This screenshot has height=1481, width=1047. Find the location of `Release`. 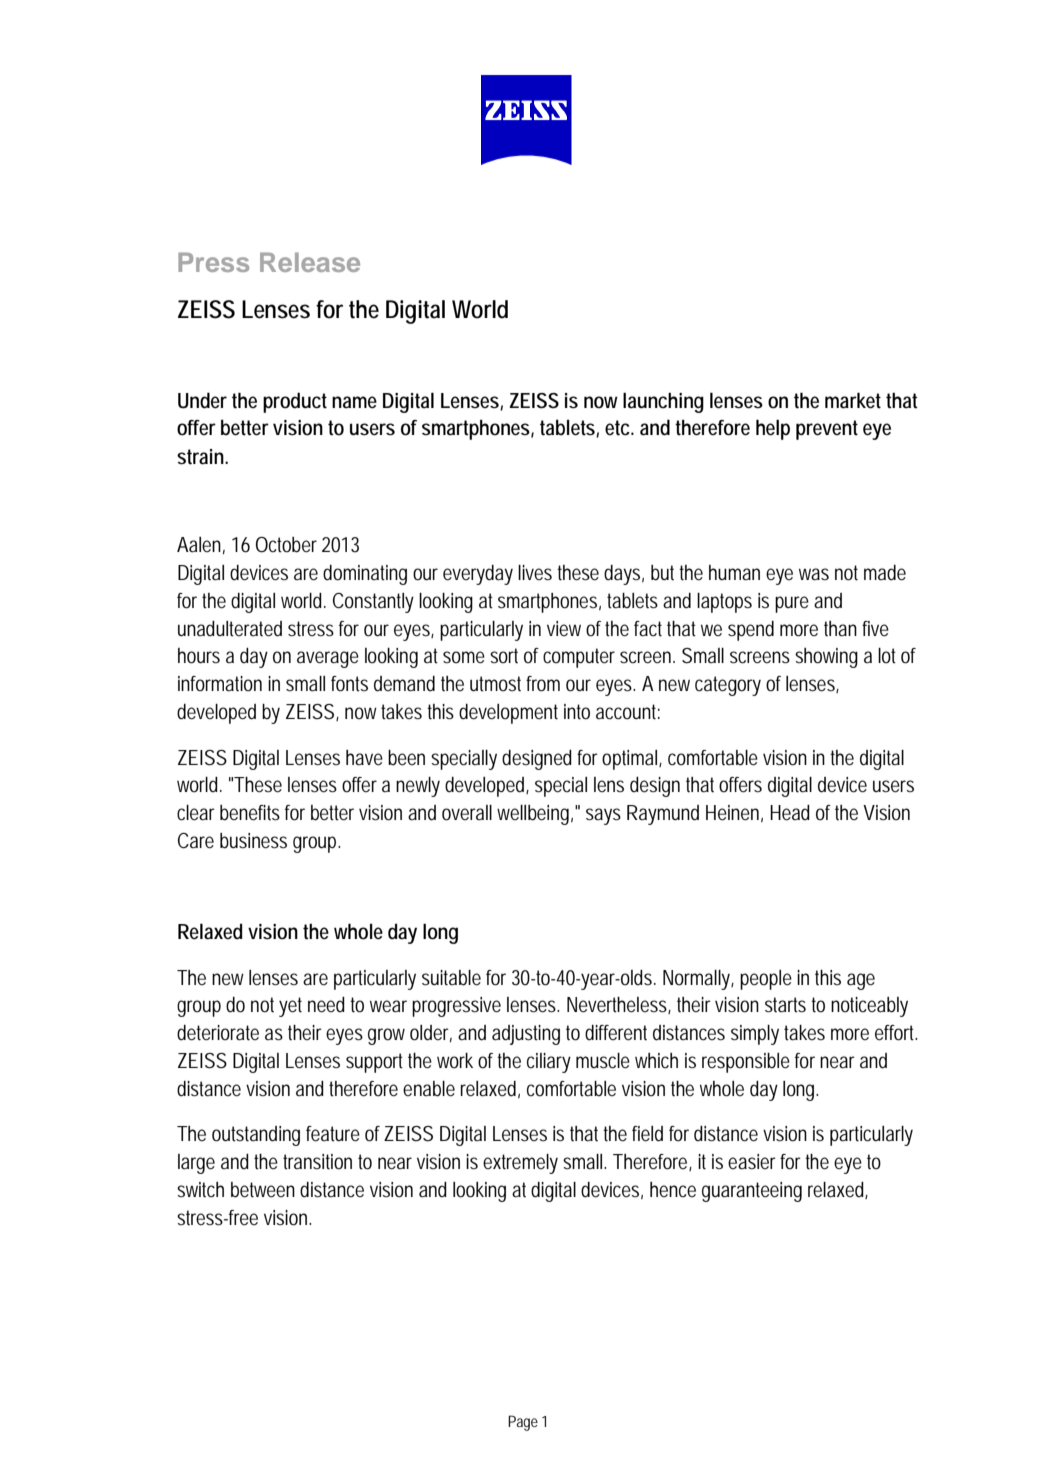

Release is located at coordinates (310, 262).
